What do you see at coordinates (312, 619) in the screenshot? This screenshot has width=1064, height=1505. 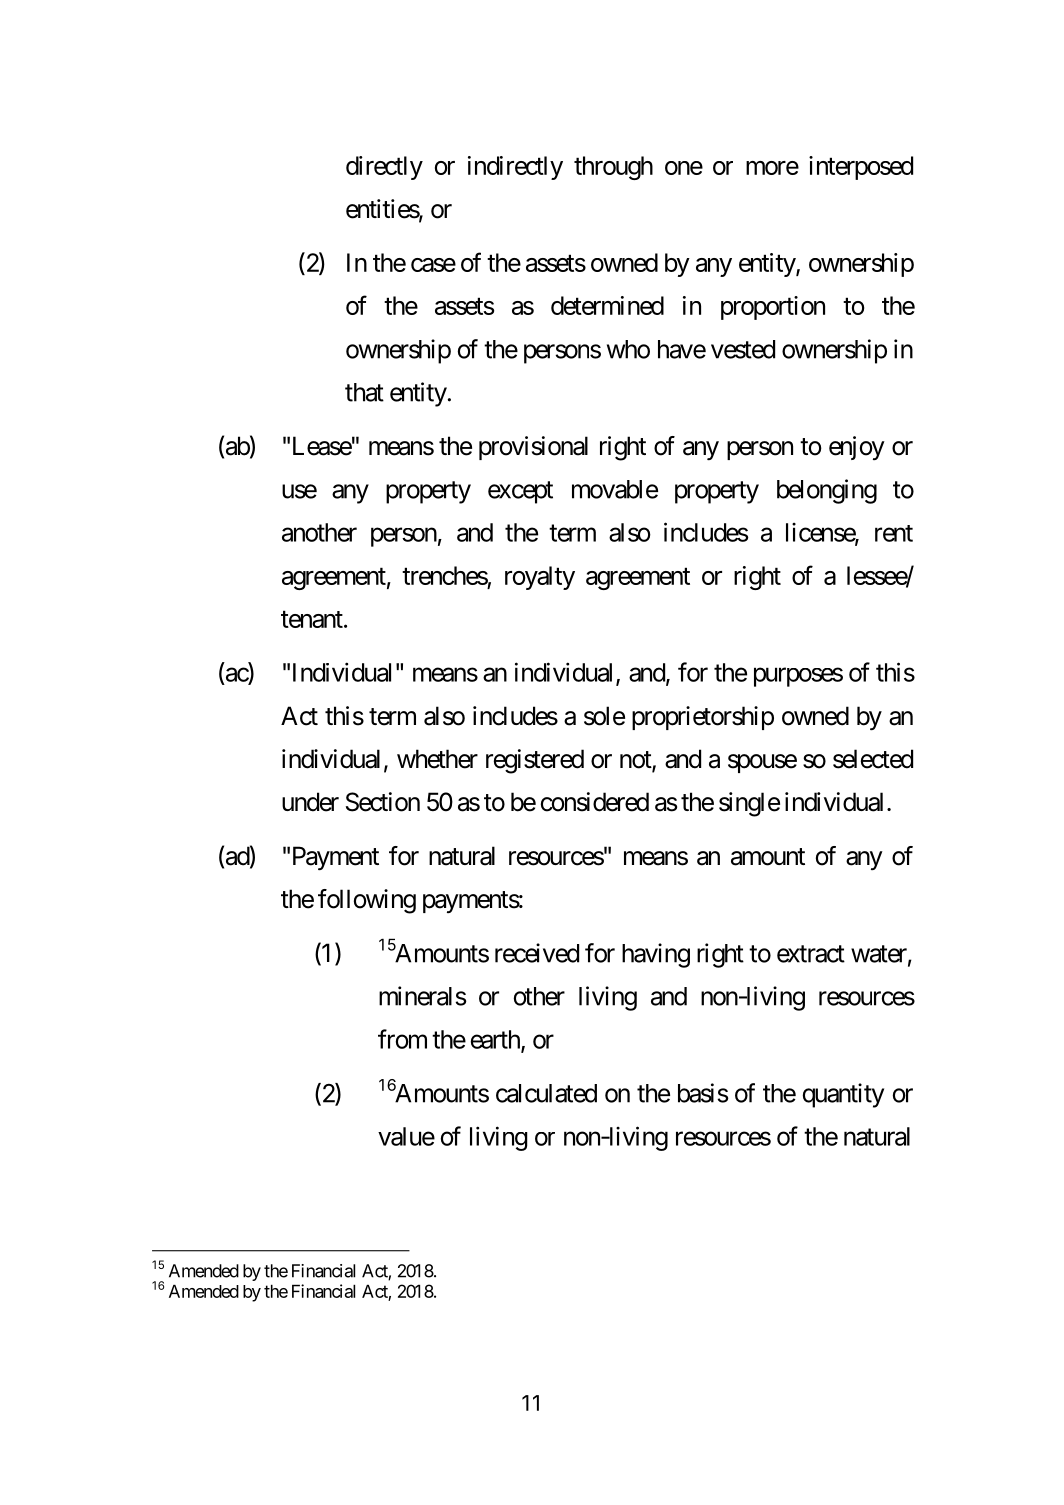 I see `tenant` at bounding box center [312, 619].
